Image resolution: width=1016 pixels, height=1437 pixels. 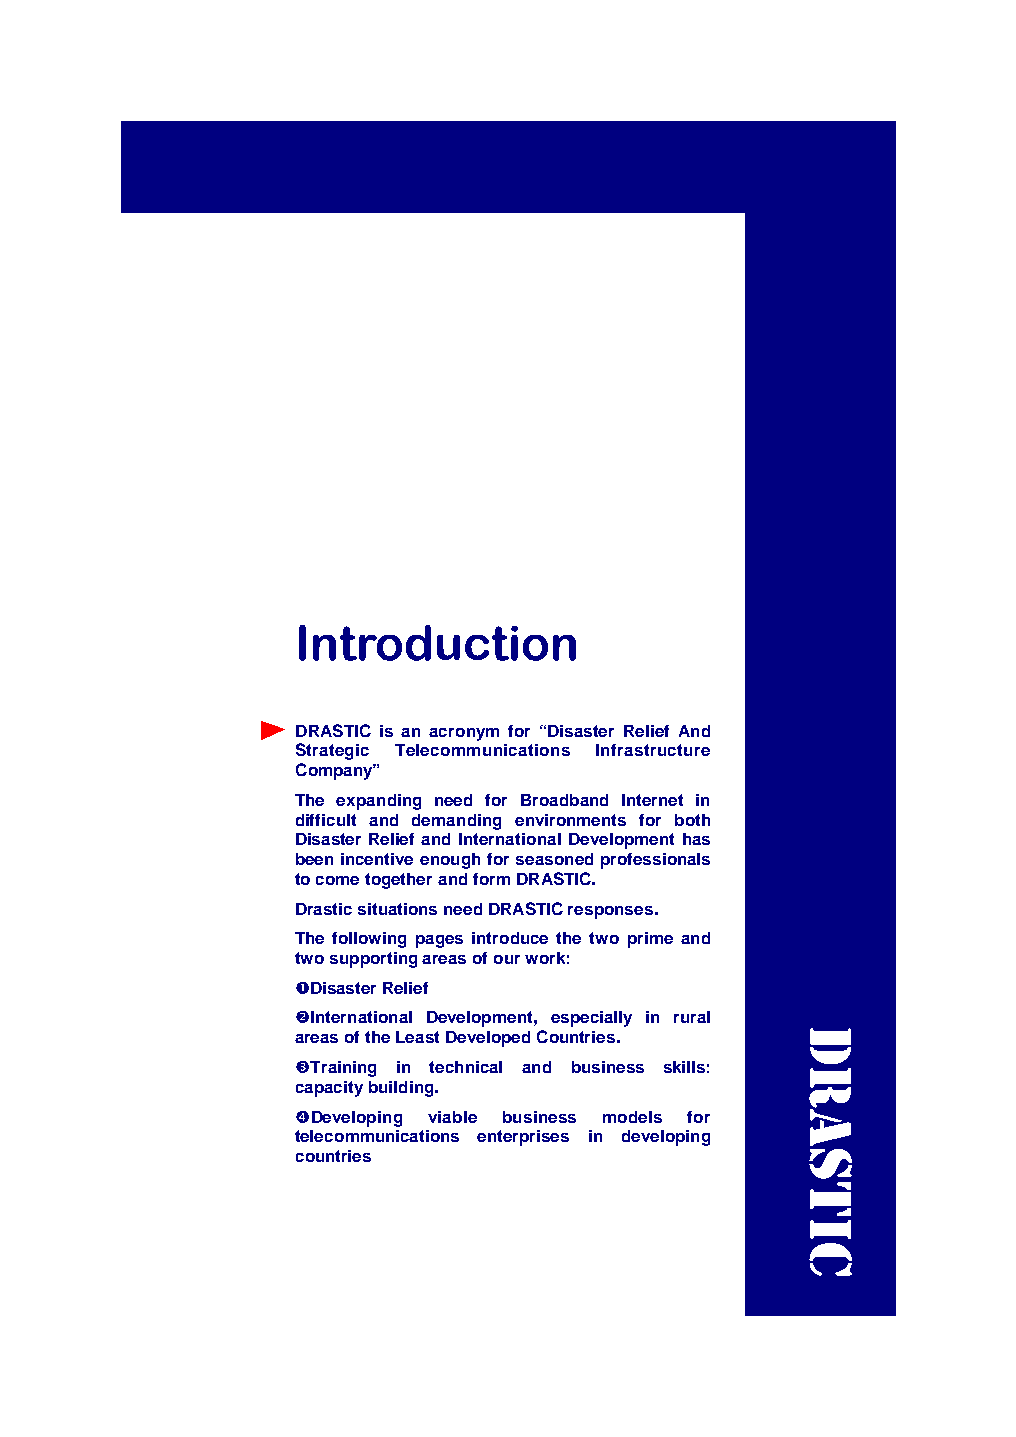 What do you see at coordinates (464, 734) in the screenshot?
I see `acronym` at bounding box center [464, 734].
